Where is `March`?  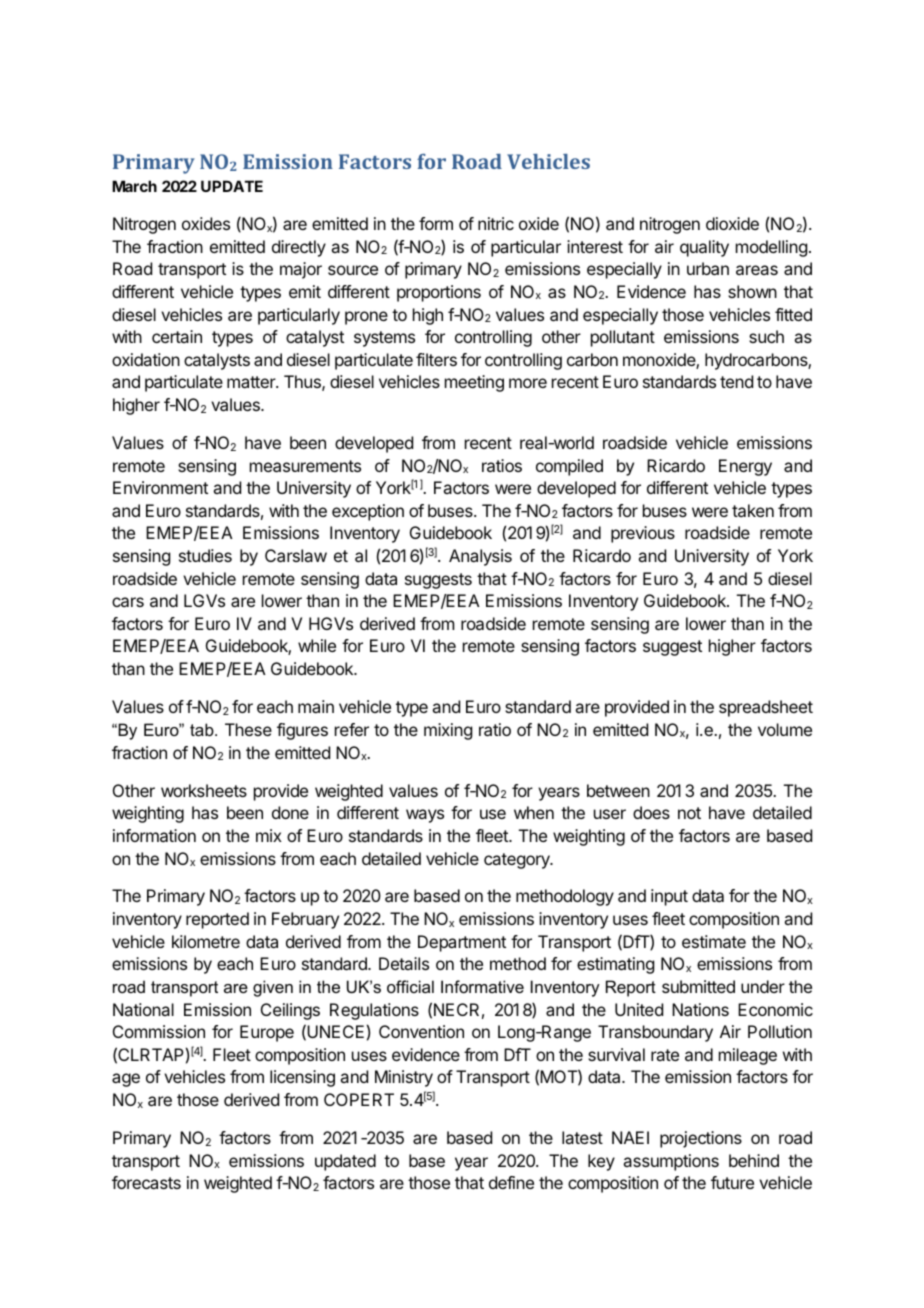
March is located at coordinates (134, 186).
